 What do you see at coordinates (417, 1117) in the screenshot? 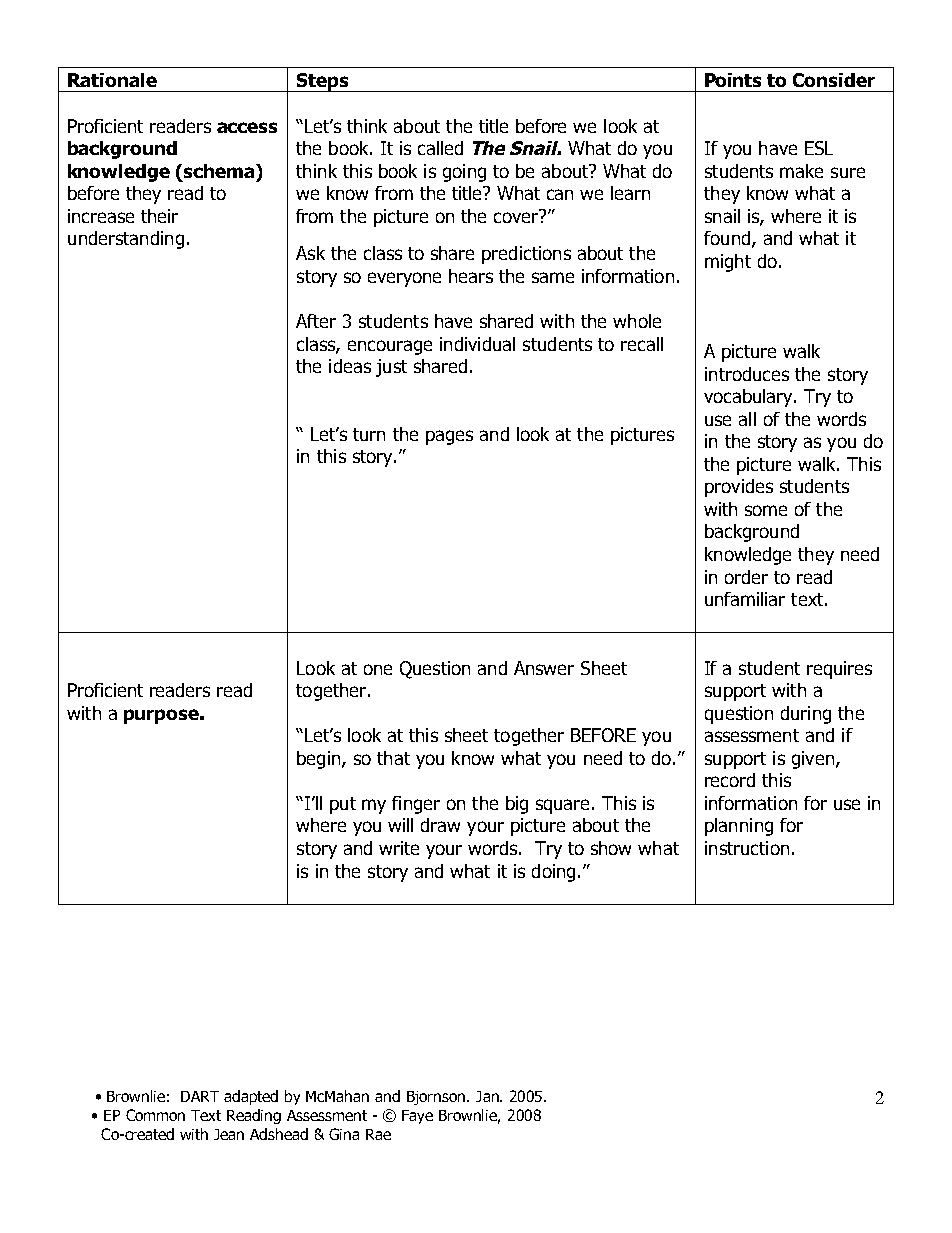
I see `Faye` at bounding box center [417, 1117].
